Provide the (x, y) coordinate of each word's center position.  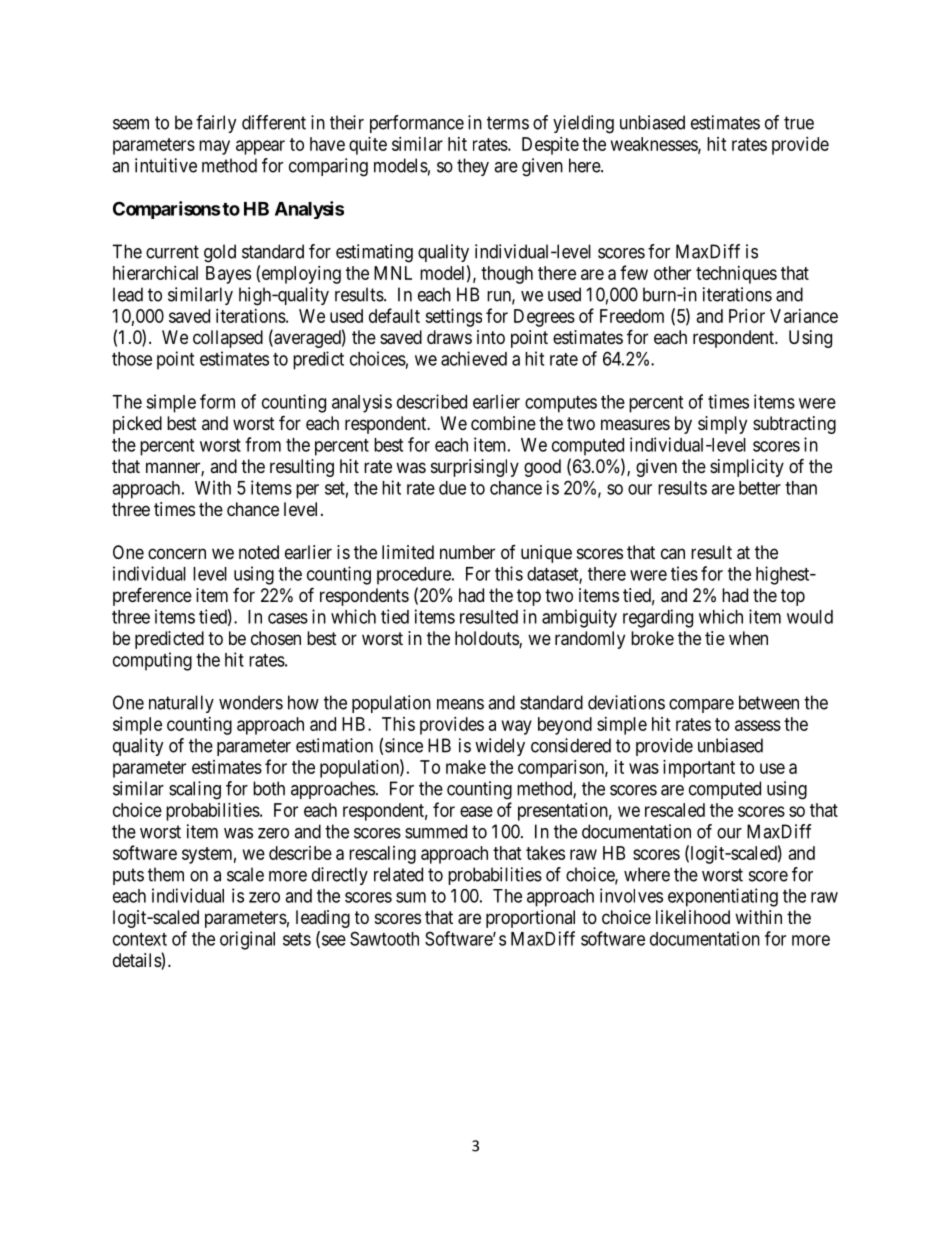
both (269, 788)
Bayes (228, 275)
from (263, 444)
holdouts (487, 639)
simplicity (747, 468)
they (473, 167)
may (214, 147)
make (466, 767)
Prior (747, 316)
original (247, 940)
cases (288, 618)
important (699, 769)
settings (453, 318)
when (748, 638)
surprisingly (475, 468)
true (799, 123)
